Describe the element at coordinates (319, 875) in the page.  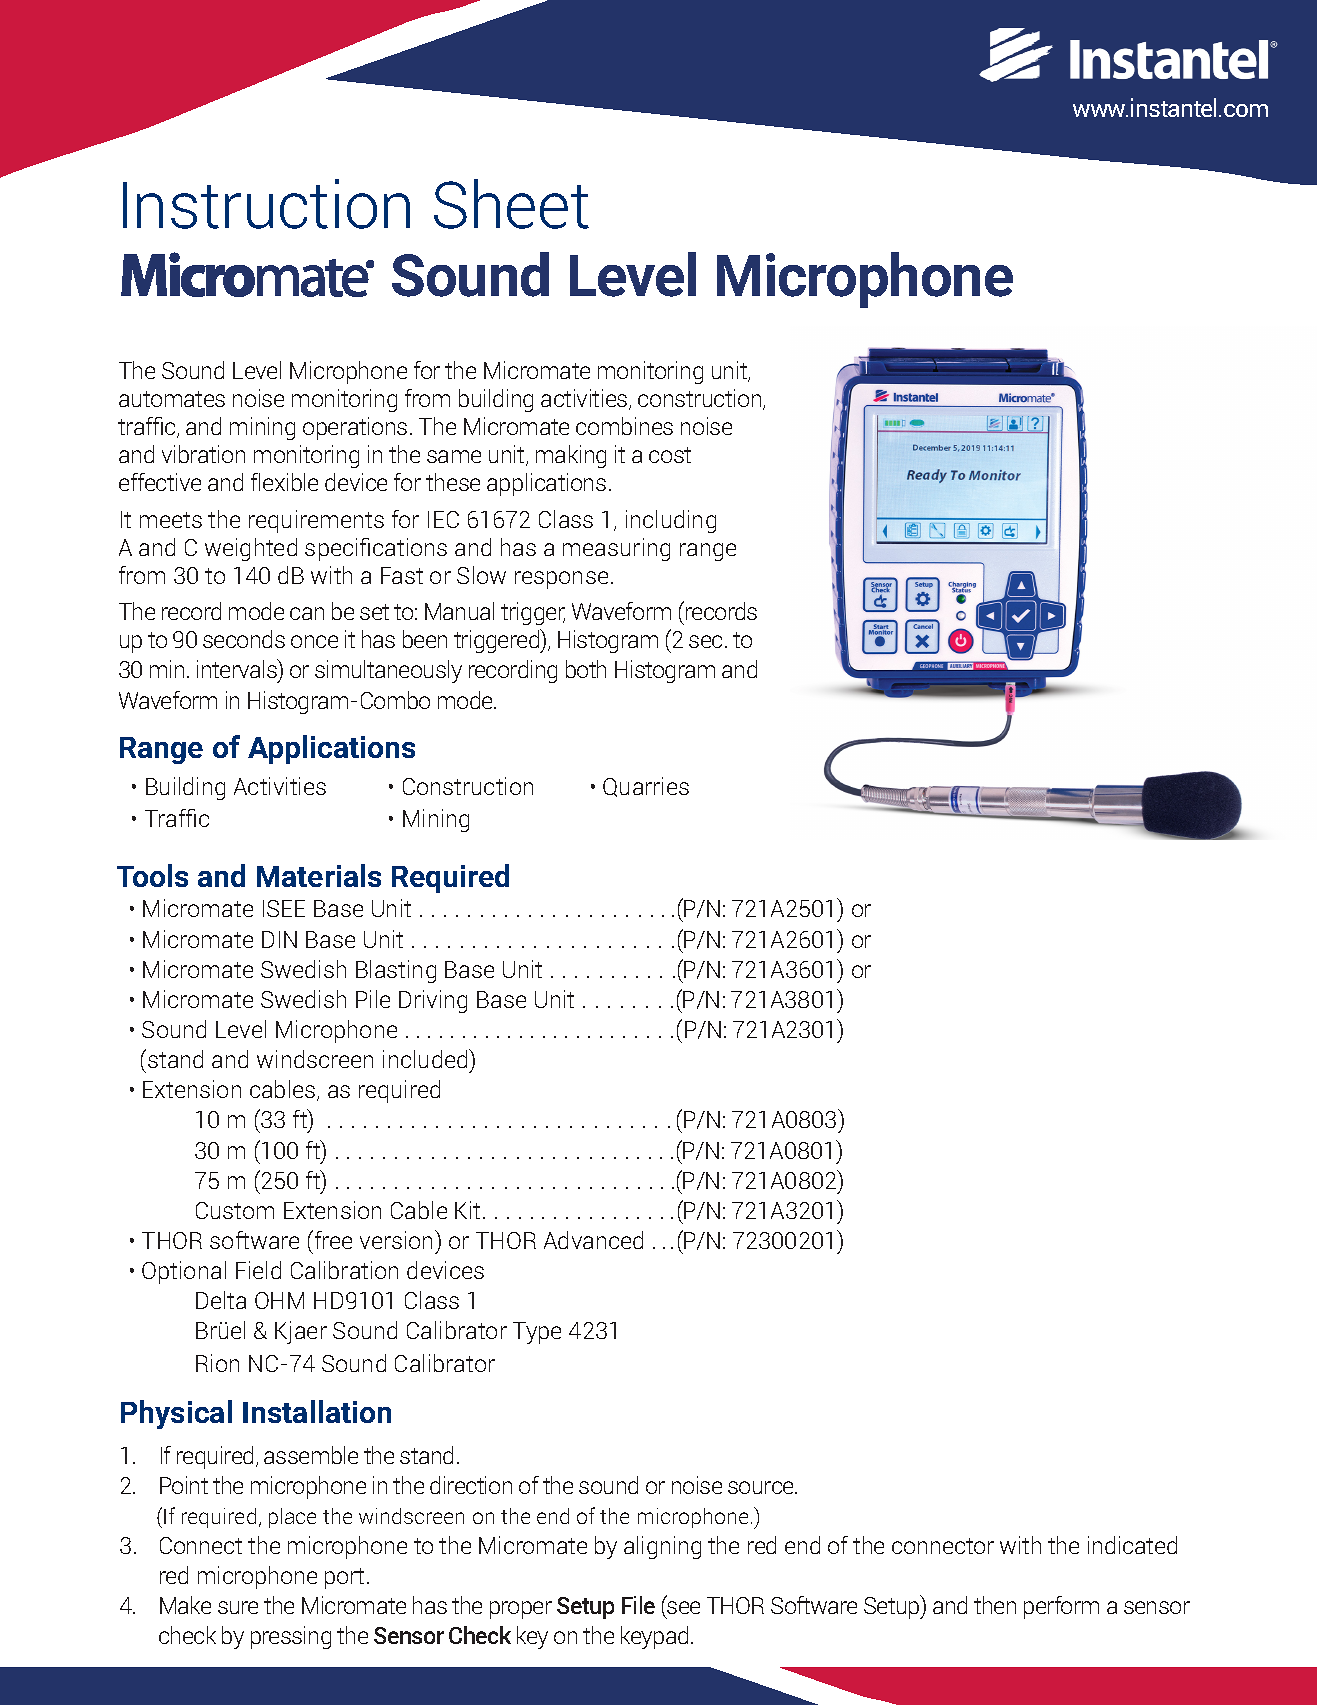
I see `Materials` at that location.
